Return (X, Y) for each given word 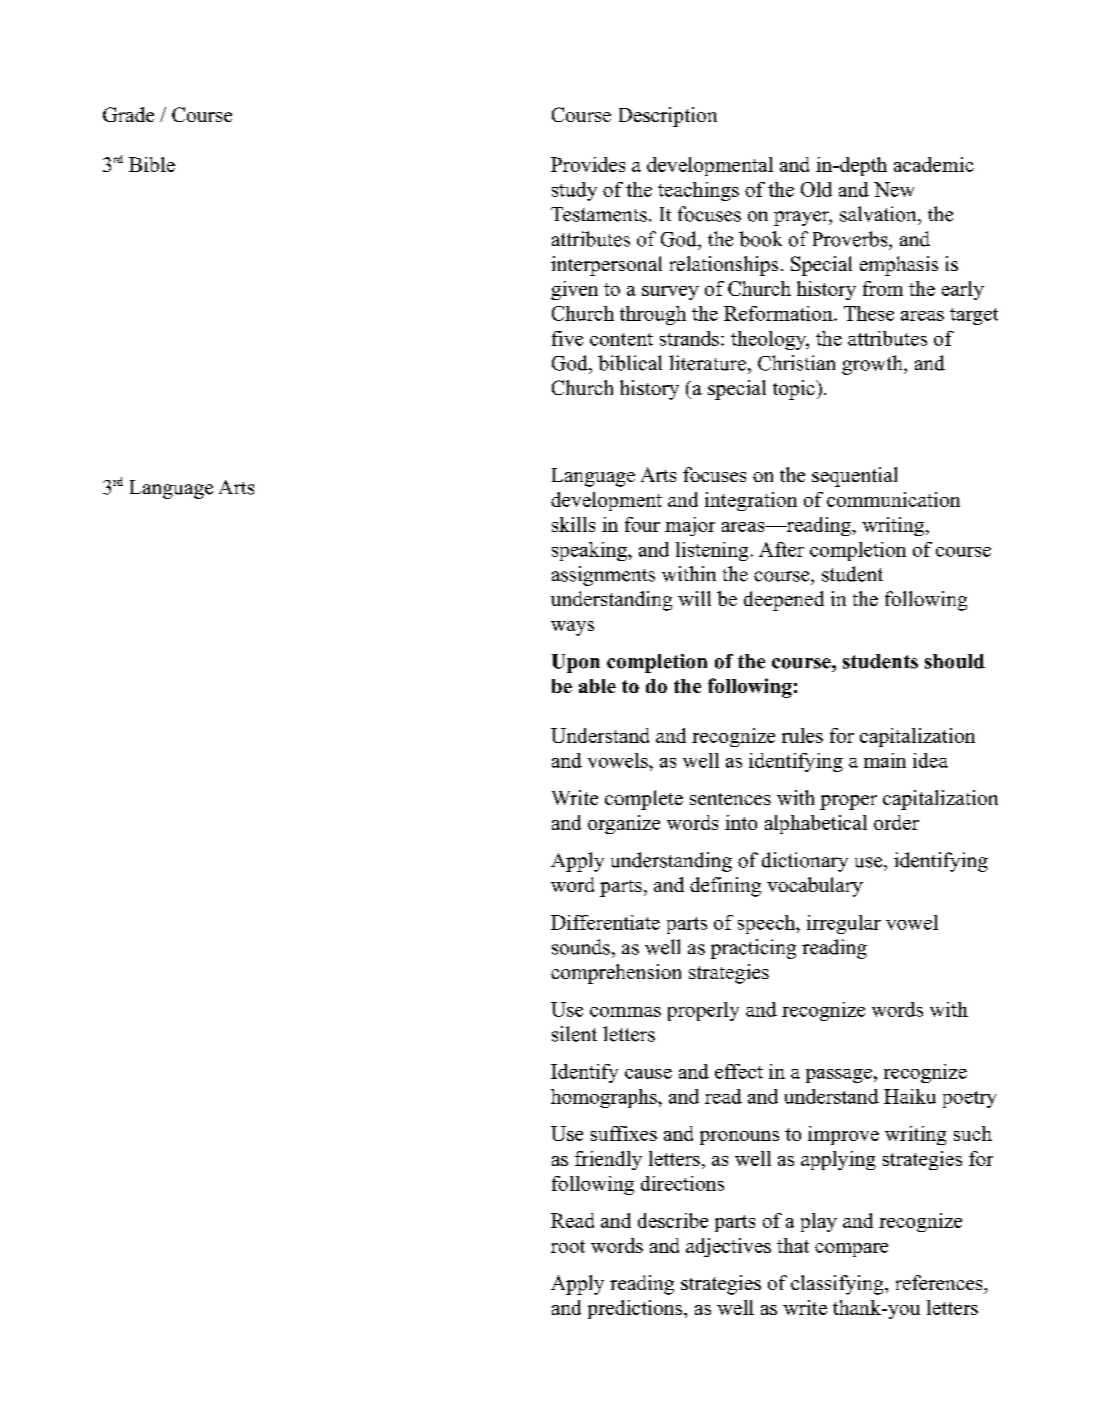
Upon (576, 663)
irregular (844, 924)
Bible (152, 164)
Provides (588, 164)
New (894, 189)
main (885, 760)
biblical (630, 363)
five (567, 338)
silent (574, 1034)
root (568, 1246)
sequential (854, 477)
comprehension (616, 974)
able (597, 686)
